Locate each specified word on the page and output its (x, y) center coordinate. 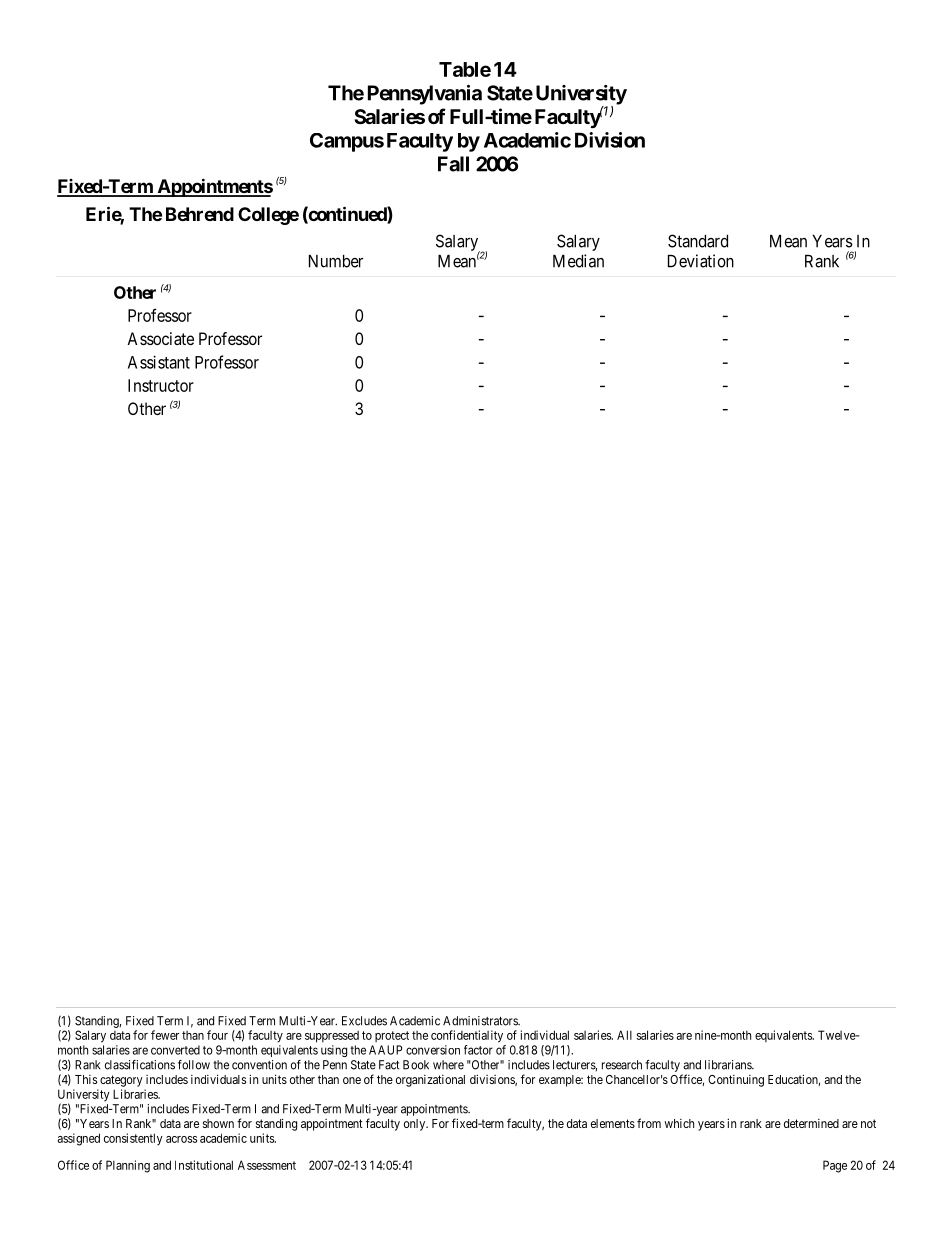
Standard (698, 241)
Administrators (481, 1021)
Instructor (161, 385)
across (181, 1139)
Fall (453, 164)
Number (336, 261)
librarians (729, 1065)
